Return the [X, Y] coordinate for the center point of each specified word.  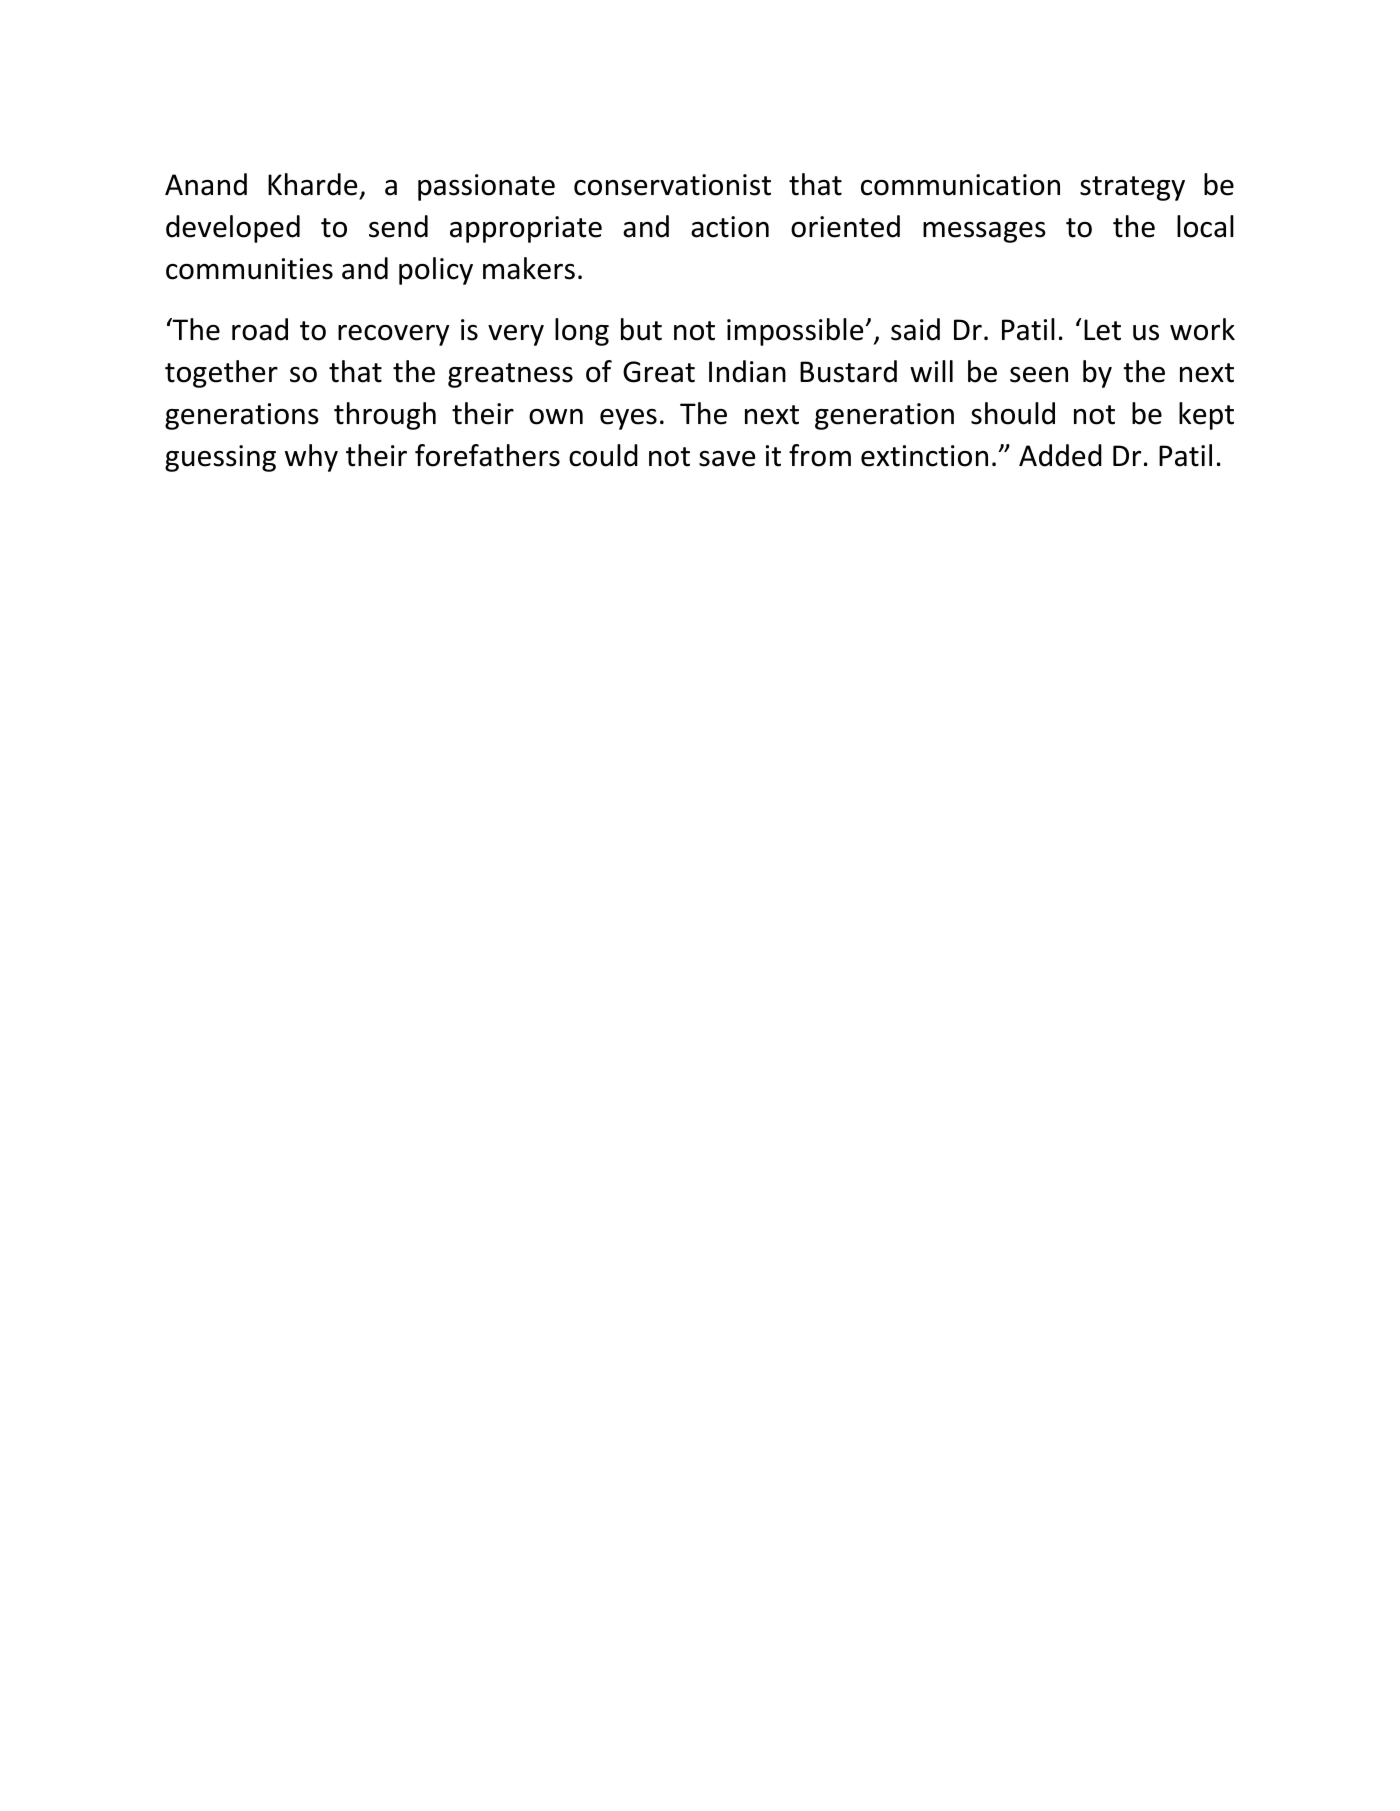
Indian [747, 371]
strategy [1132, 188]
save [727, 459]
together [221, 374]
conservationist [672, 185]
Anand [206, 184]
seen [1039, 375]
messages [984, 232]
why [311, 458]
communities [249, 269]
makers [529, 268]
